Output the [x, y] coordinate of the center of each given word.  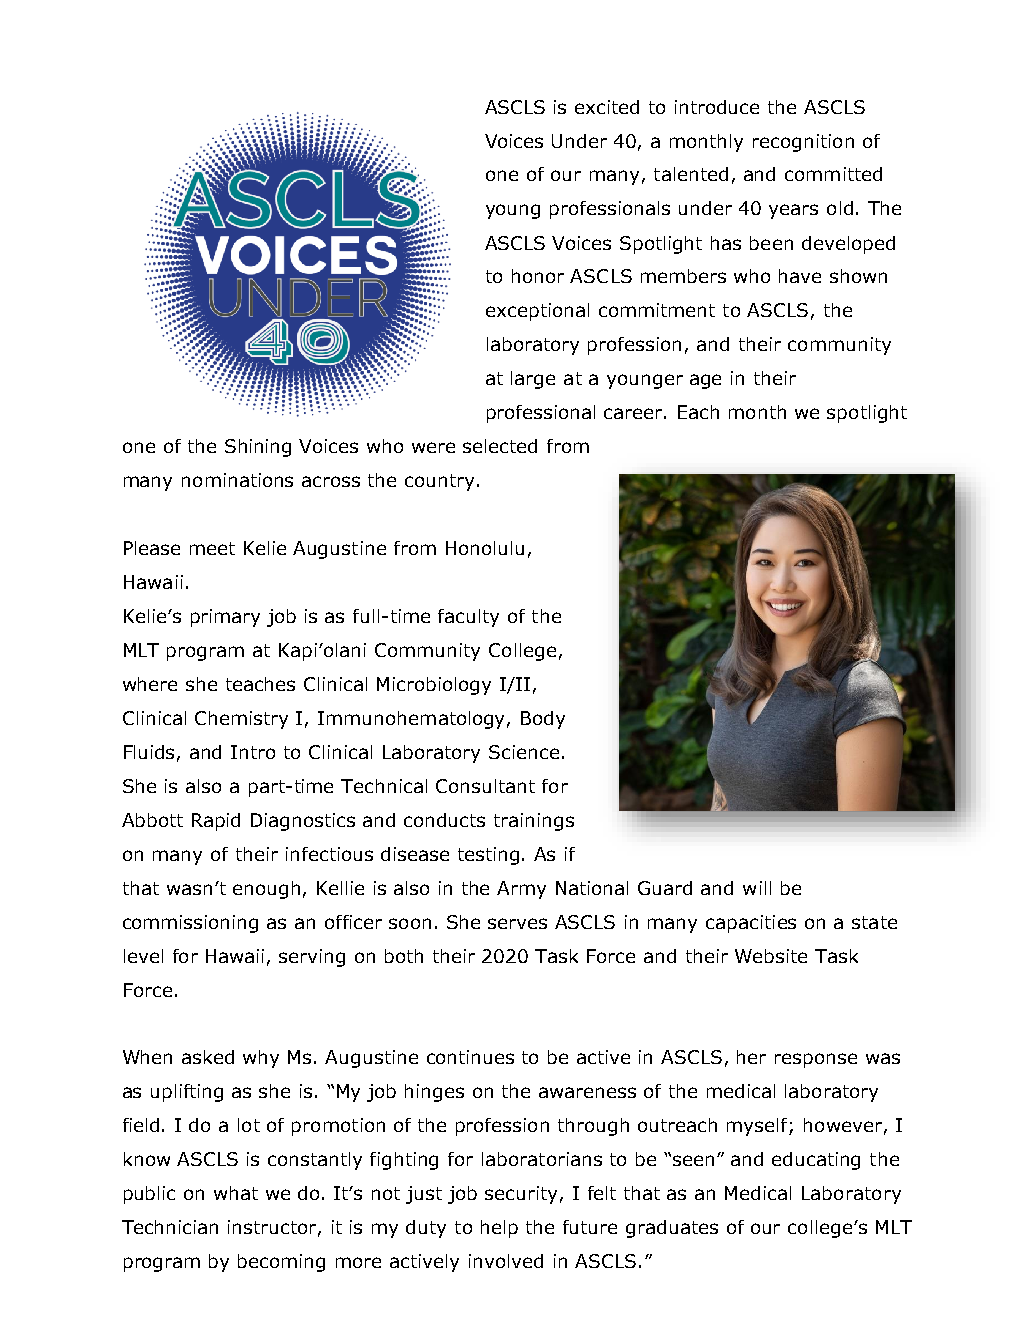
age [705, 381]
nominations [237, 480]
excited [607, 107]
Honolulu [485, 548]
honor [538, 276]
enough [266, 890]
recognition [803, 143]
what [236, 1193]
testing [488, 856]
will [757, 888]
